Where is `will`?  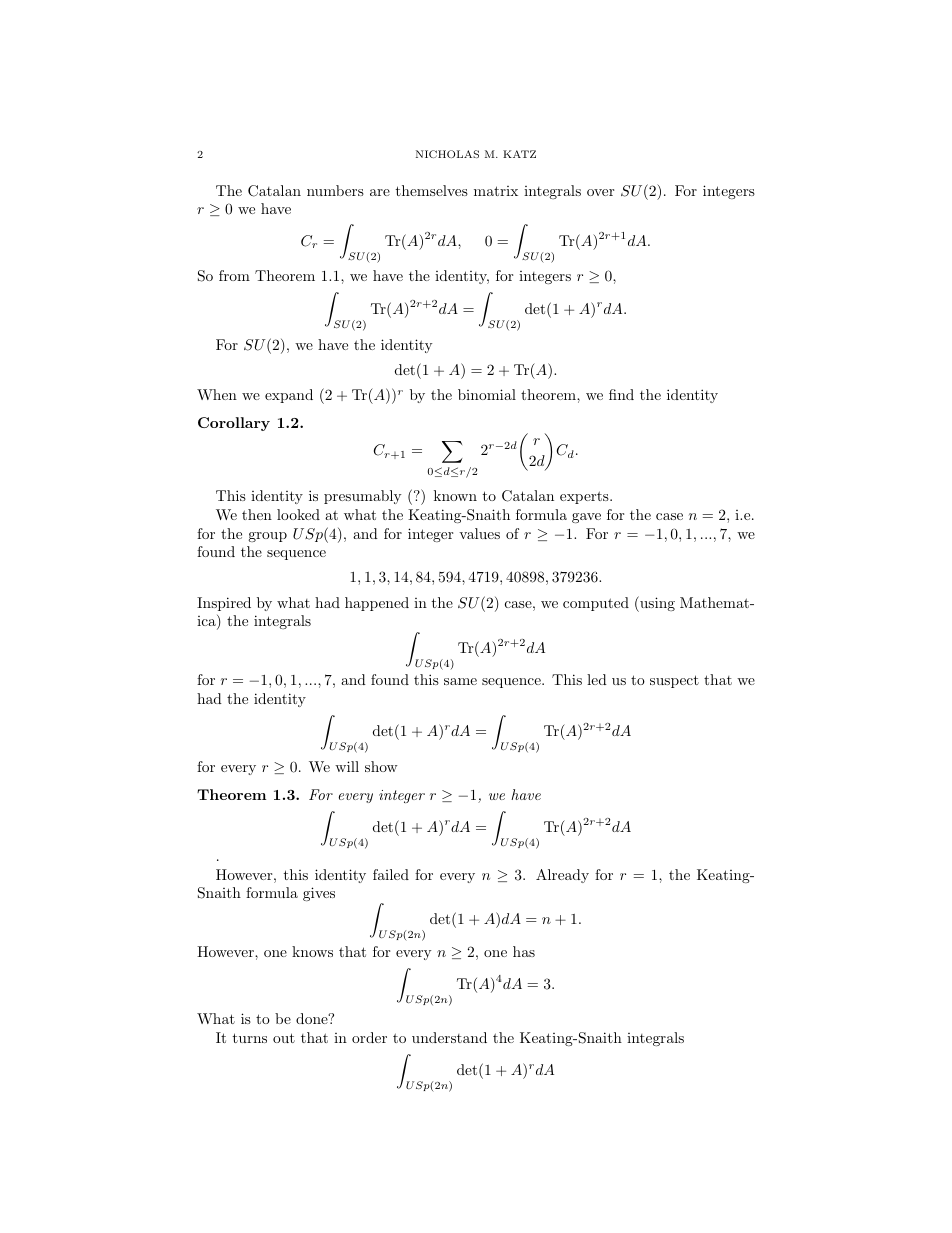
will is located at coordinates (347, 766).
